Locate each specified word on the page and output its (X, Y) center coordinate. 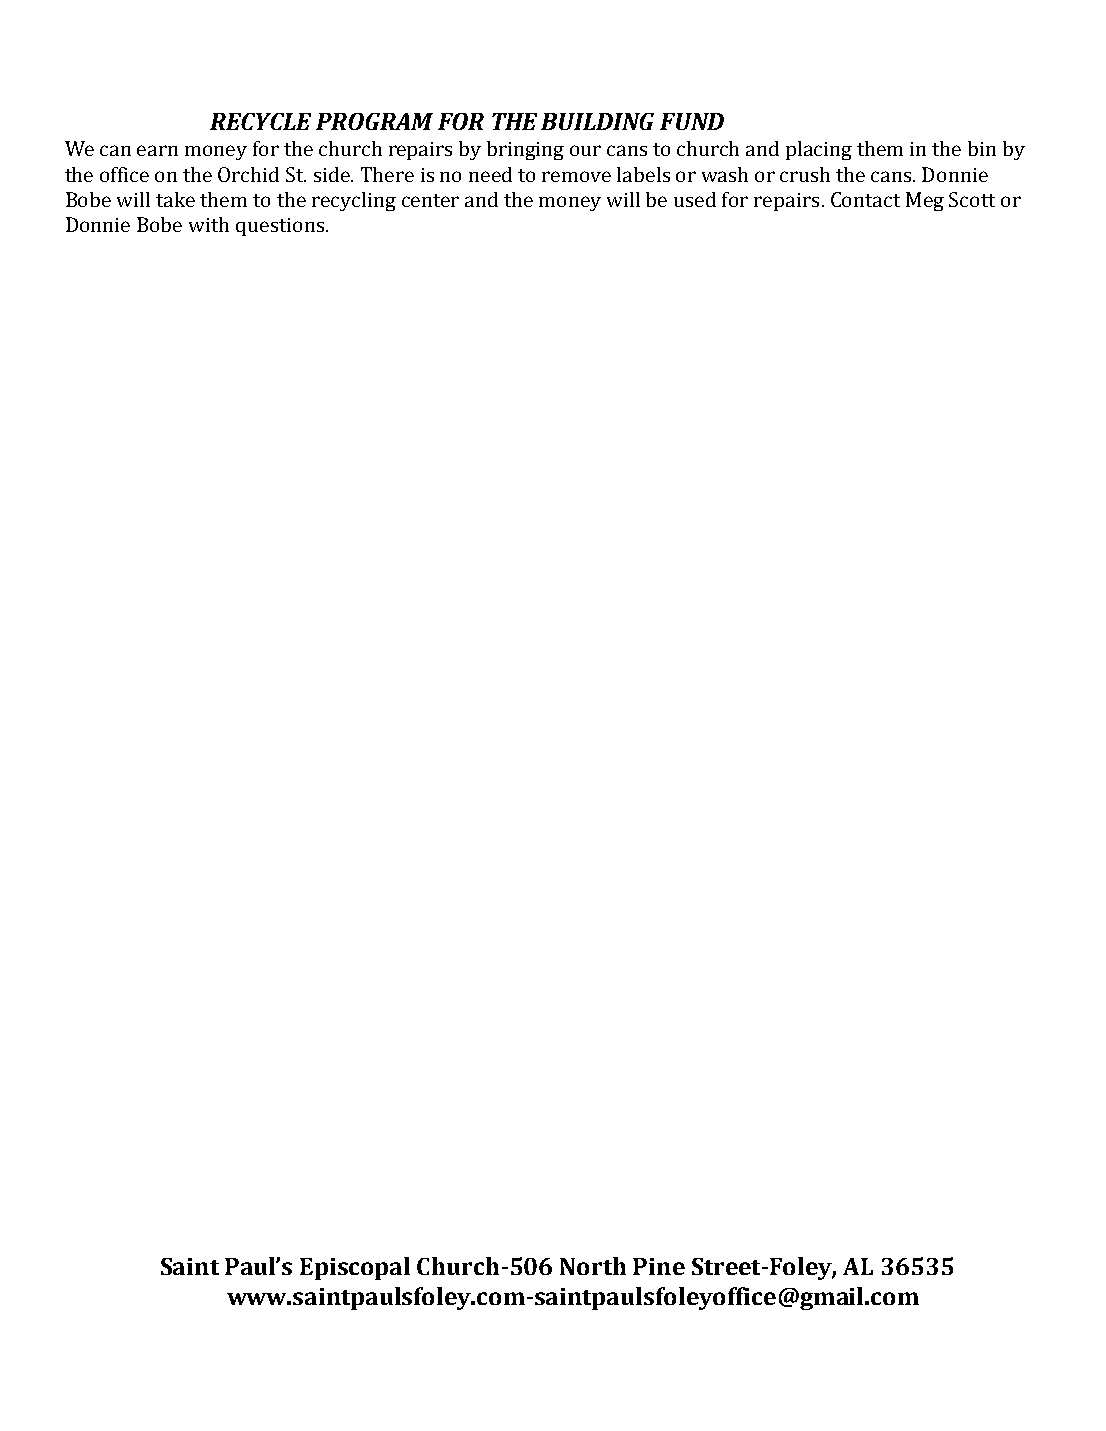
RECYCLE (260, 121)
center (430, 200)
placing (819, 150)
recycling (354, 201)
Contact (865, 199)
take (175, 199)
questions (281, 227)
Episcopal (355, 1268)
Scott (972, 199)
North (593, 1266)
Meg (925, 201)
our (585, 150)
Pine (659, 1266)
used (695, 199)
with (209, 224)
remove (576, 176)
